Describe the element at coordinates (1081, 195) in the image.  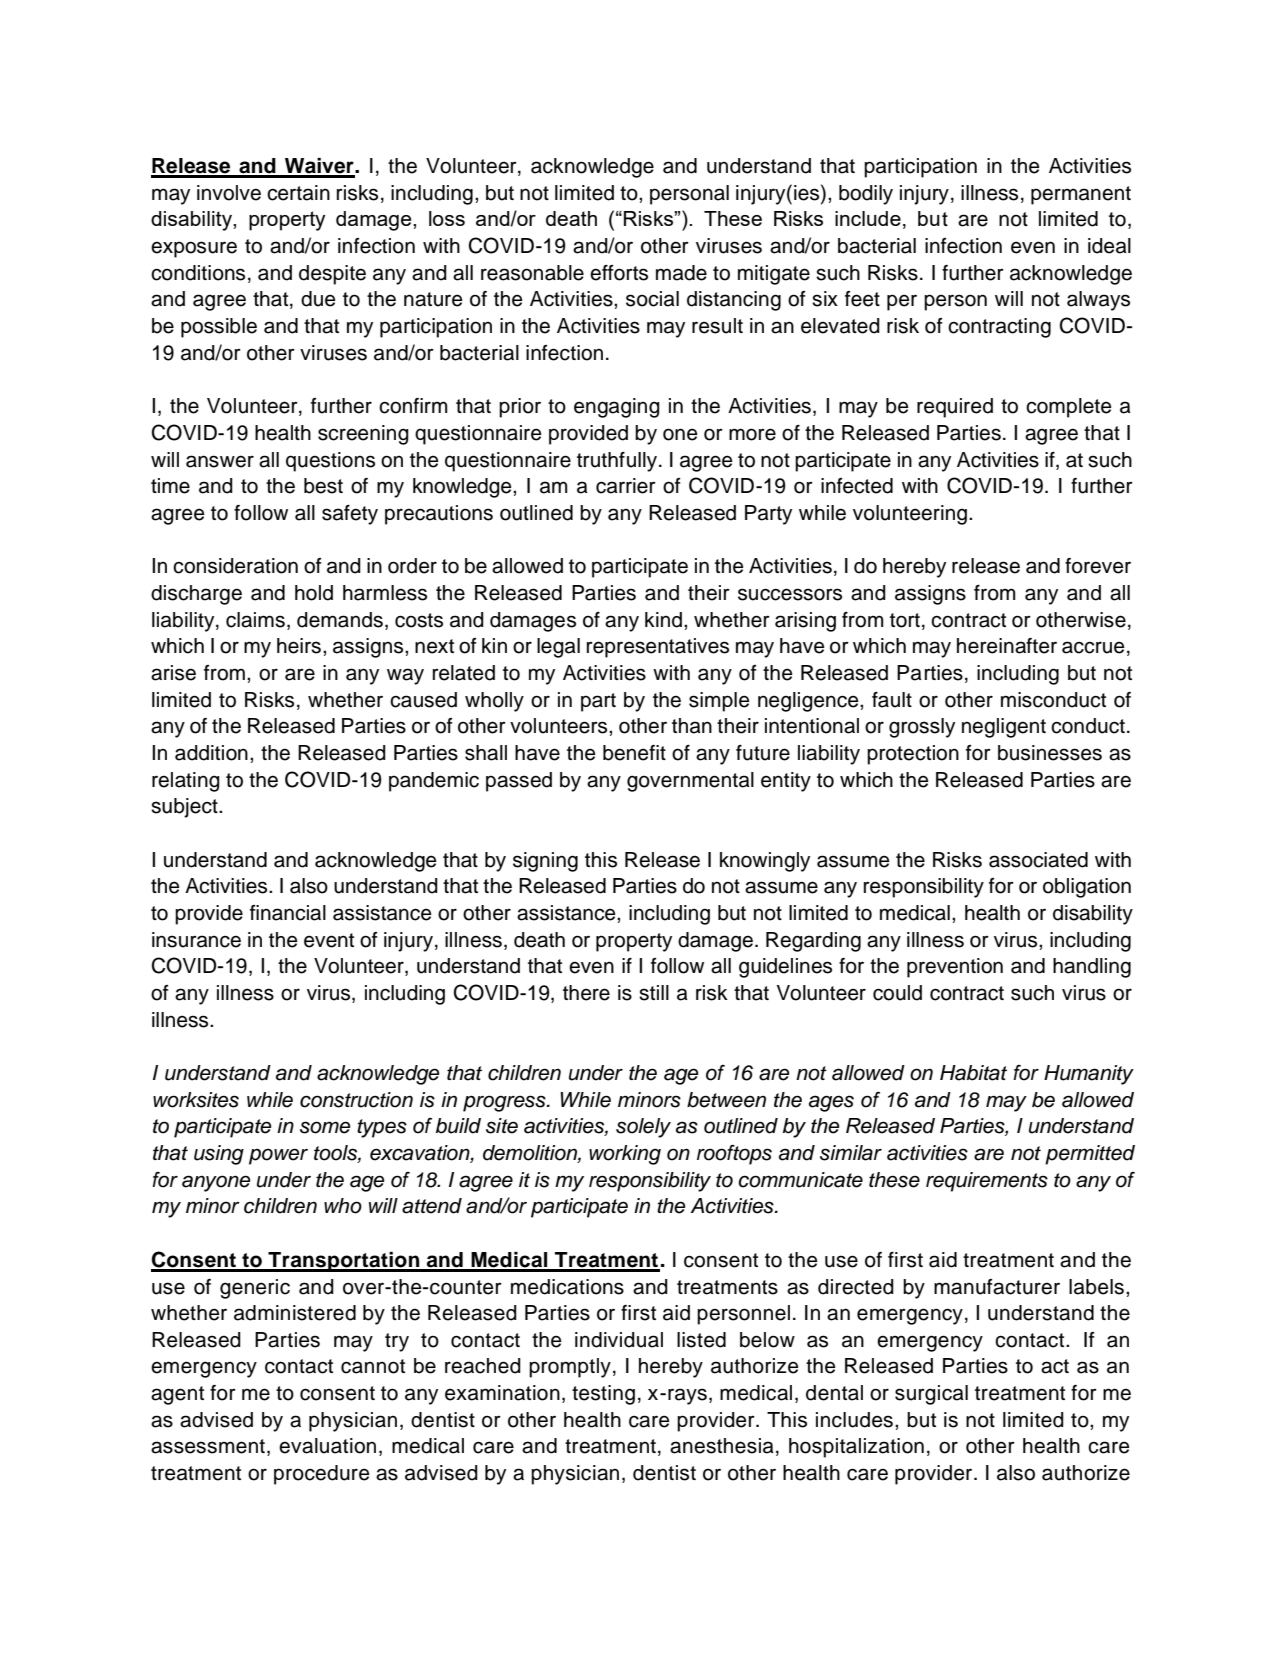
I see `permanent` at that location.
